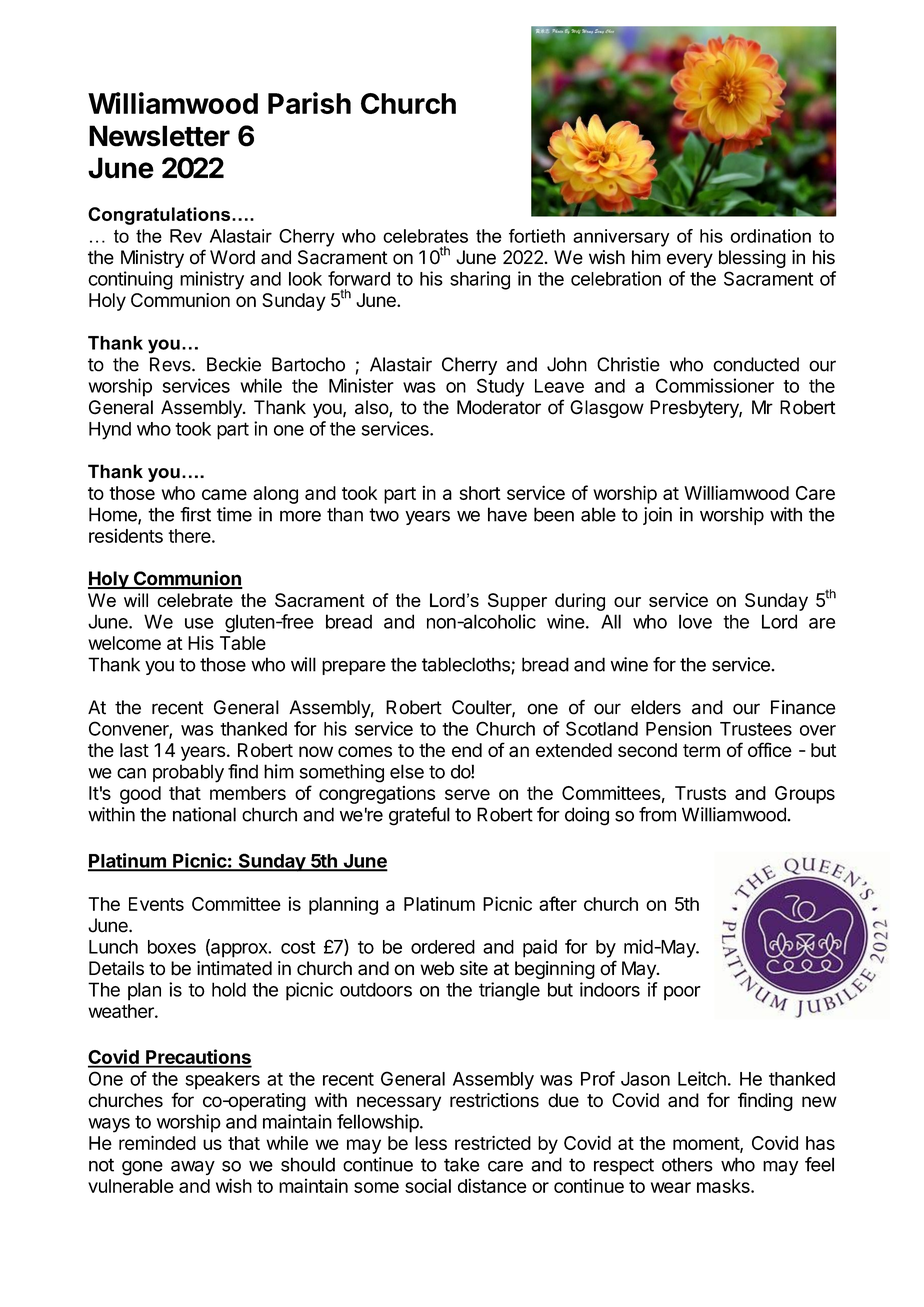  Describe the element at coordinates (715, 385) in the screenshot. I see `Commissioner` at that location.
